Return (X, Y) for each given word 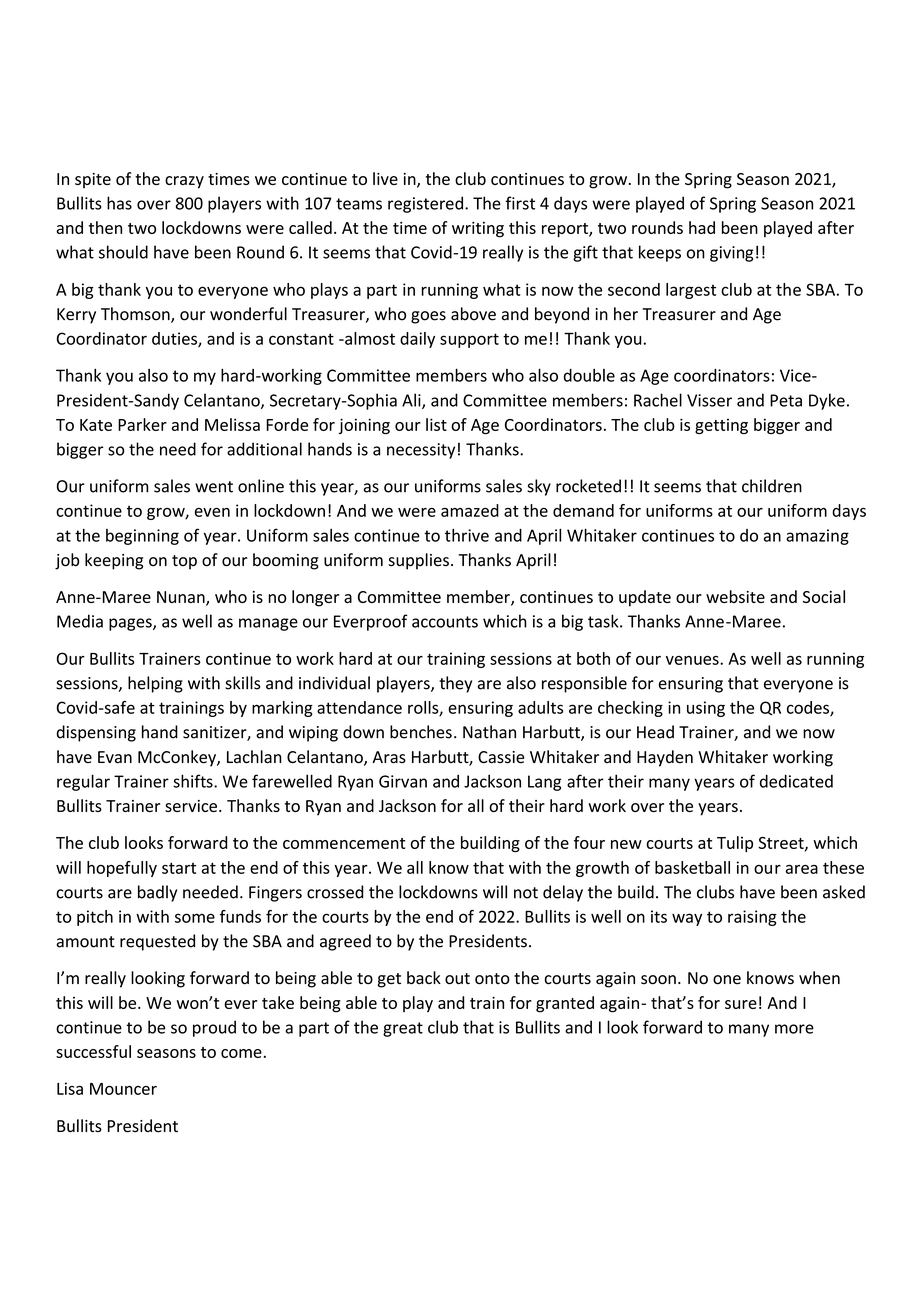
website (735, 596)
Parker (142, 424)
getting (721, 426)
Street (782, 844)
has (119, 203)
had (702, 227)
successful (93, 1051)
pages (131, 624)
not (526, 893)
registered (427, 204)
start (179, 868)
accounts (445, 622)
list (436, 424)
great (403, 1029)
